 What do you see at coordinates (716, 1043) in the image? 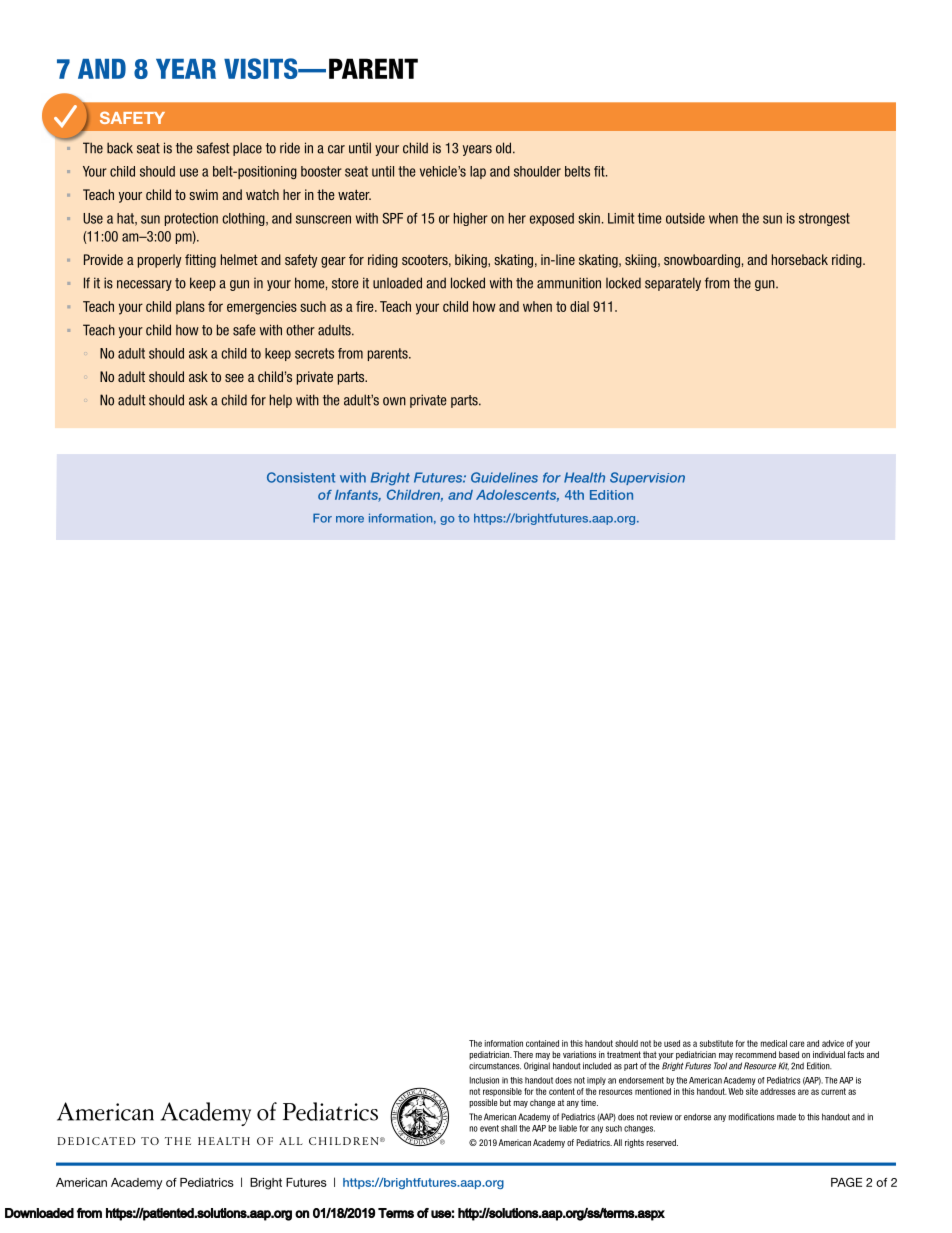
I see `substitute` at bounding box center [716, 1043].
